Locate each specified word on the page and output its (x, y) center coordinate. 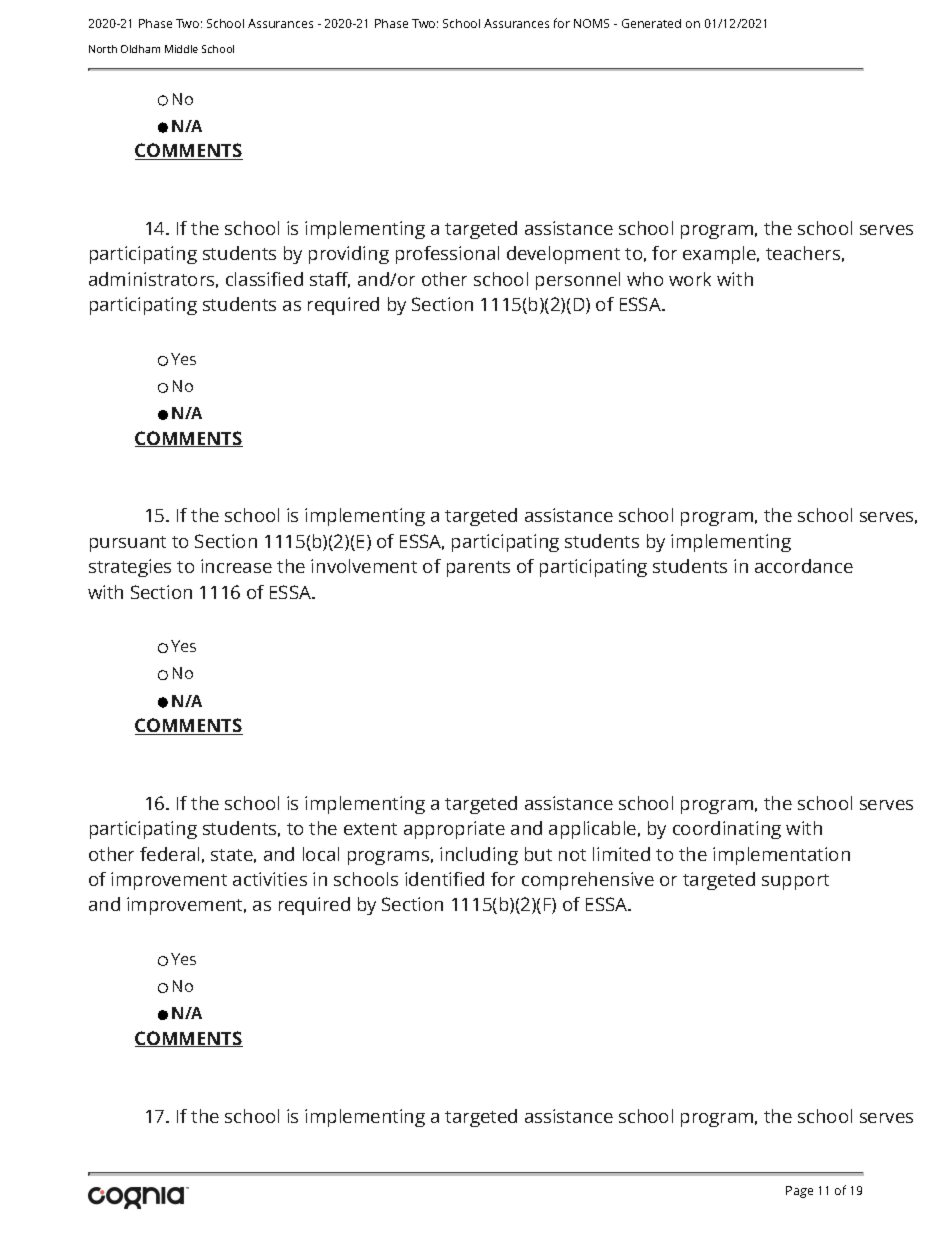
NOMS (591, 23)
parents (478, 569)
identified (444, 879)
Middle (181, 49)
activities (270, 879)
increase (236, 566)
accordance (804, 566)
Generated (651, 23)
